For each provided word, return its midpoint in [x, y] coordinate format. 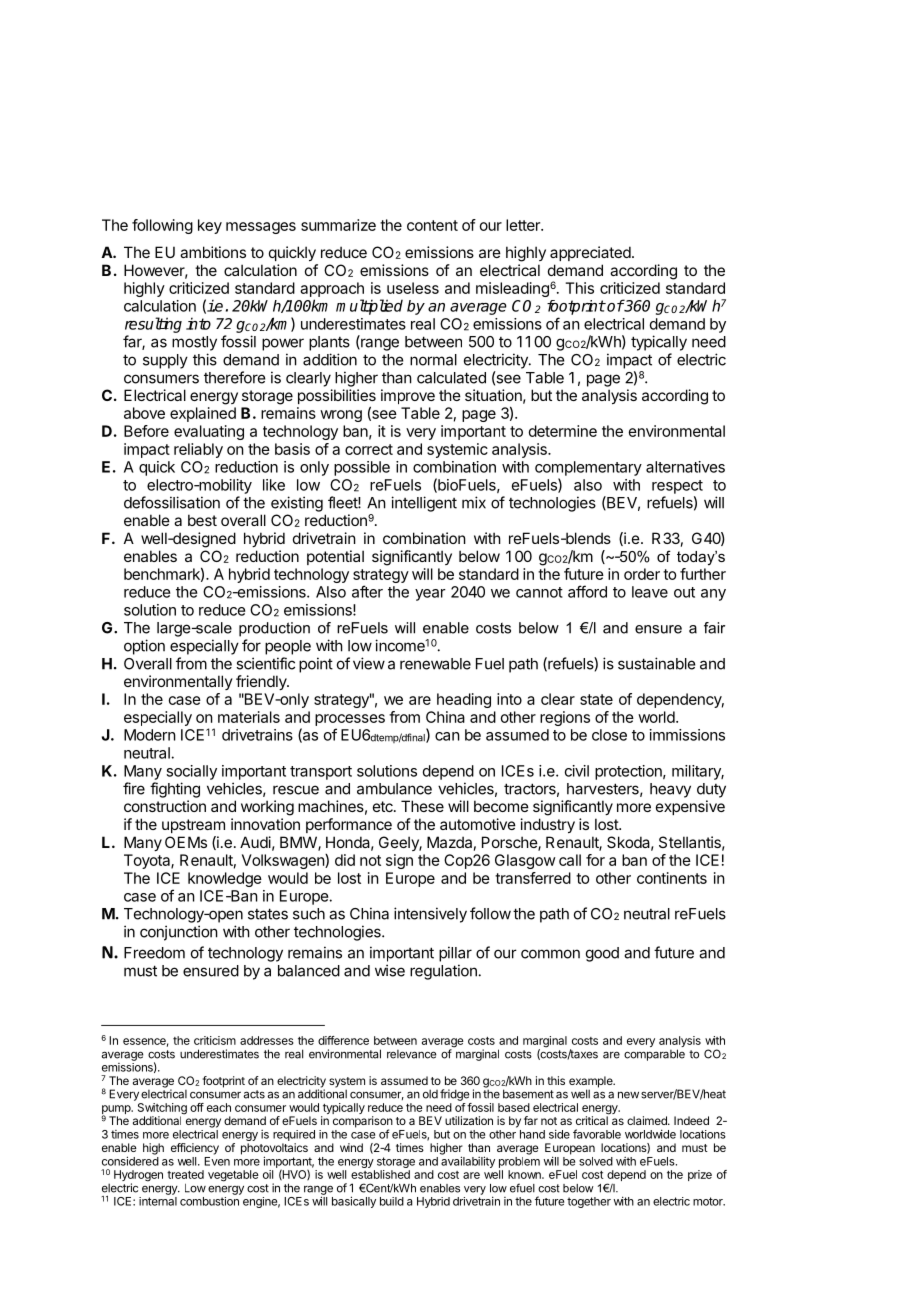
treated [185, 1174]
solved [596, 1161]
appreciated [590, 253]
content [432, 225]
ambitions [213, 252]
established [380, 1174]
